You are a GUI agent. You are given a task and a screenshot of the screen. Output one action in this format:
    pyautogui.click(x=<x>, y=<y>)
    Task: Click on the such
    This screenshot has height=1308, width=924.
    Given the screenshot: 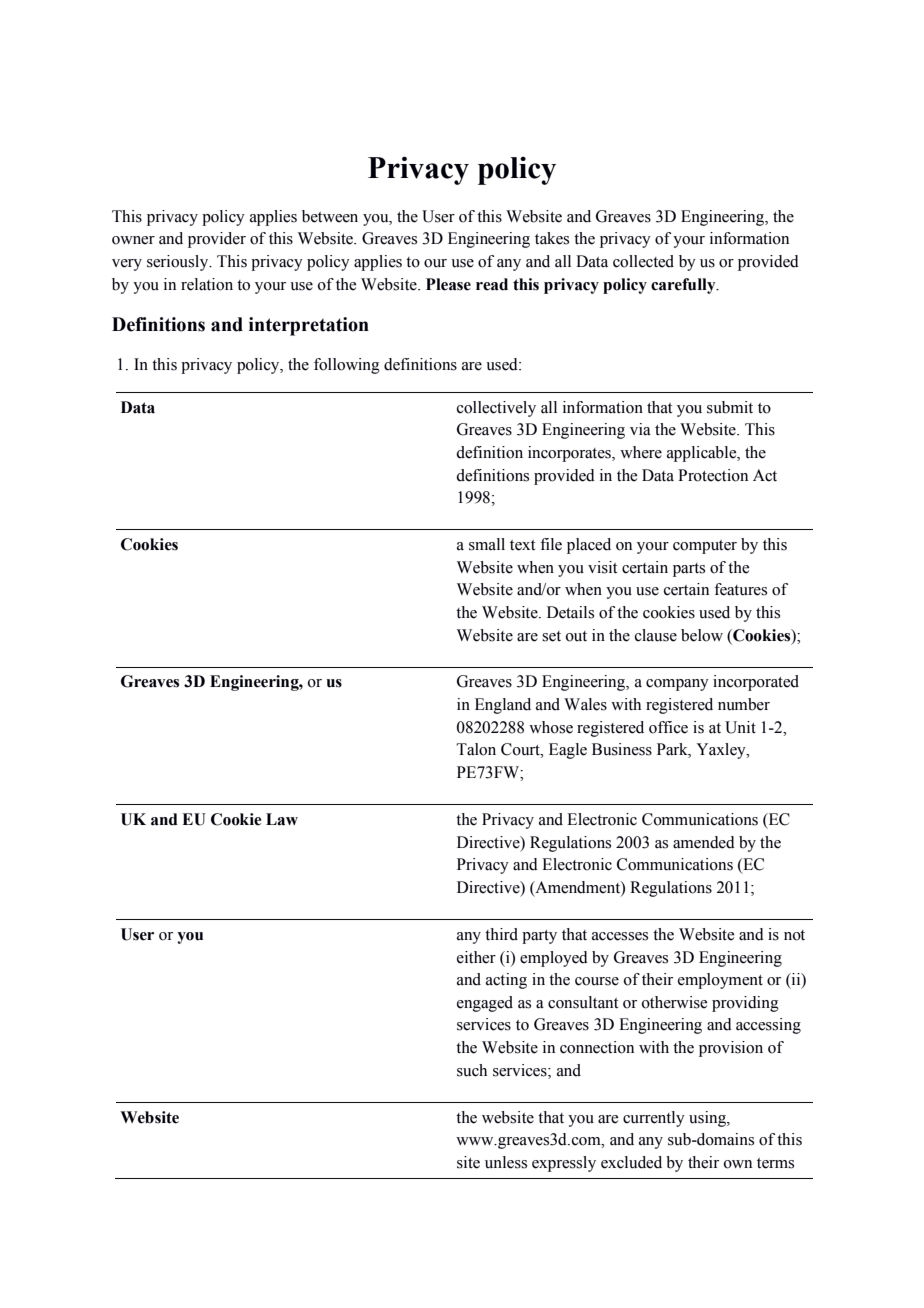 What is the action you would take?
    pyautogui.click(x=472, y=1070)
